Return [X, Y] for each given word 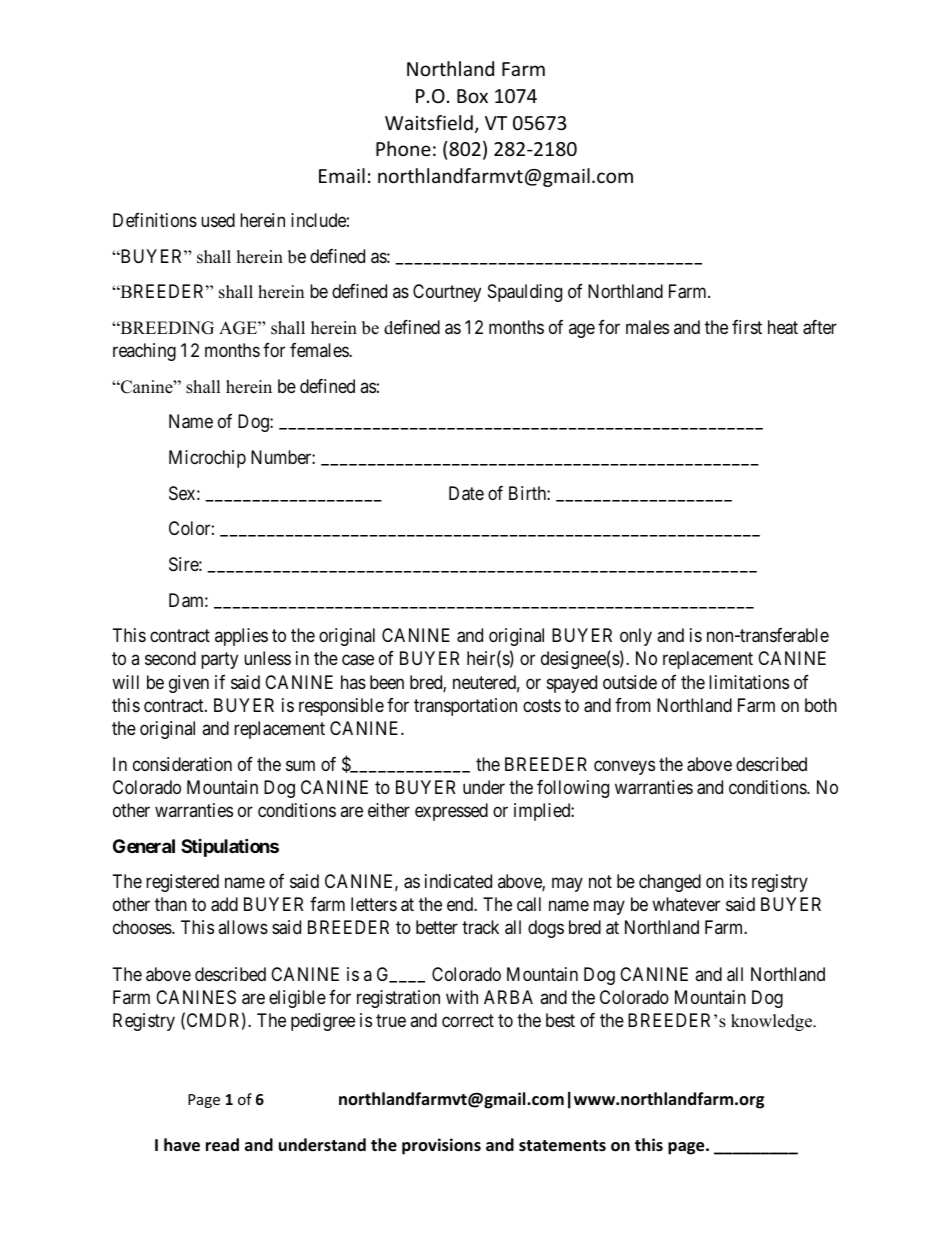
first [747, 327]
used [218, 220]
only [636, 637]
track [480, 927]
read [222, 1145]
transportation [465, 707]
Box [472, 96]
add [224, 904]
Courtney [447, 293]
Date [466, 493]
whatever [686, 904]
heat [783, 327]
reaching [144, 352]
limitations [749, 682]
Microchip [207, 459]
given [189, 684]
